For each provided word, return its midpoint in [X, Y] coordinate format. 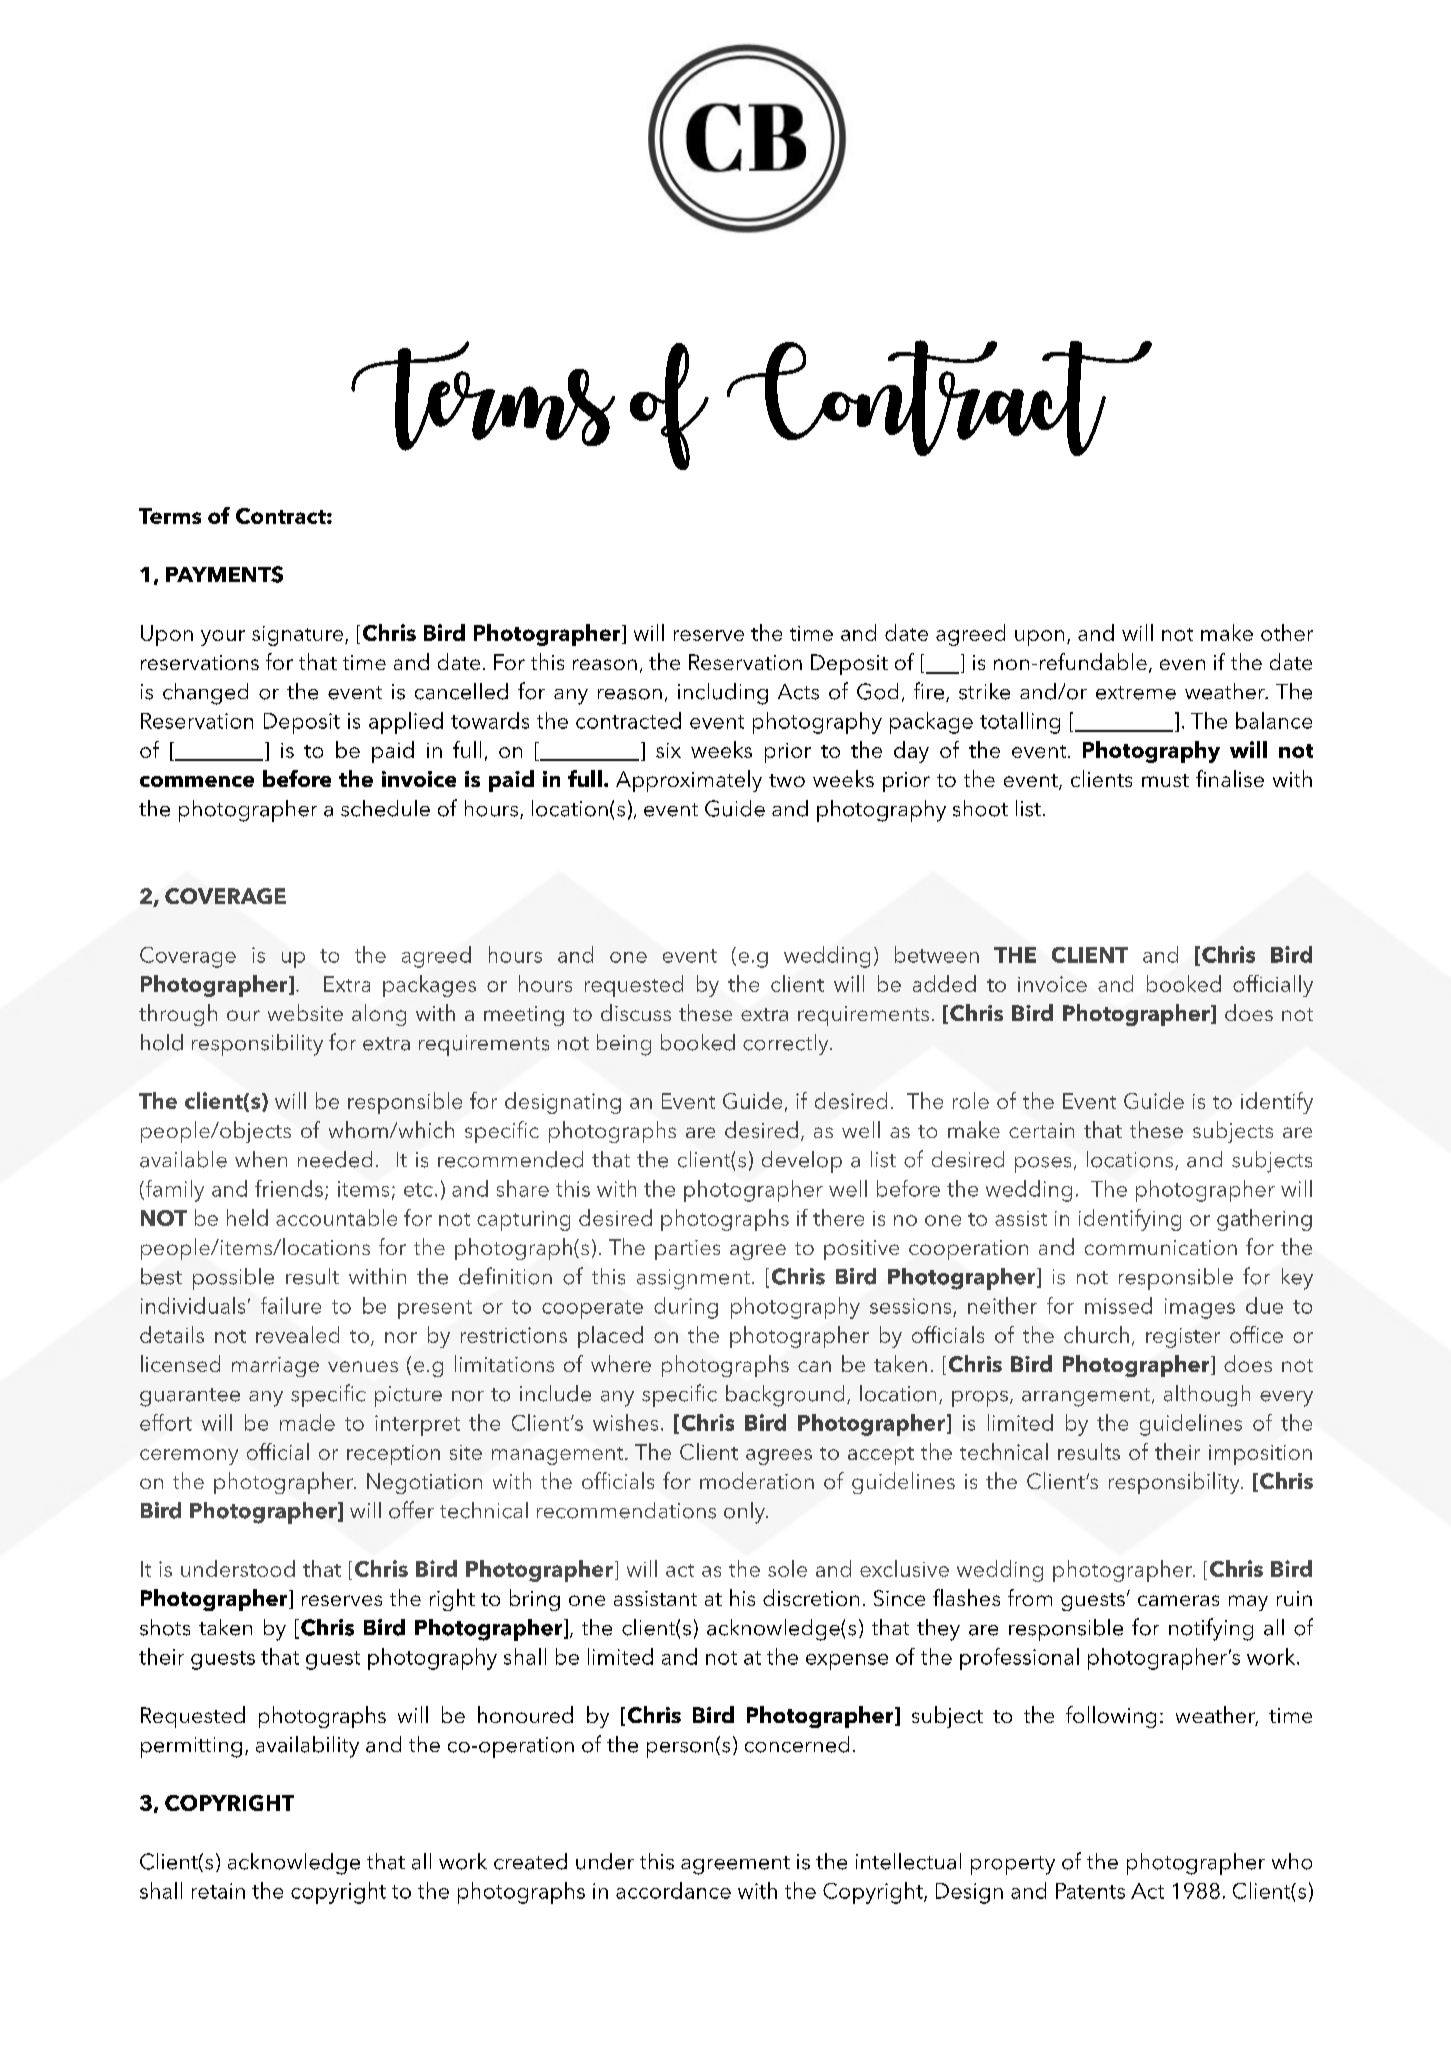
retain [218, 1891]
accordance [673, 1890]
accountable [336, 1217]
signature [299, 636]
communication [1161, 1247]
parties [687, 1250]
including [723, 694]
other [1287, 632]
